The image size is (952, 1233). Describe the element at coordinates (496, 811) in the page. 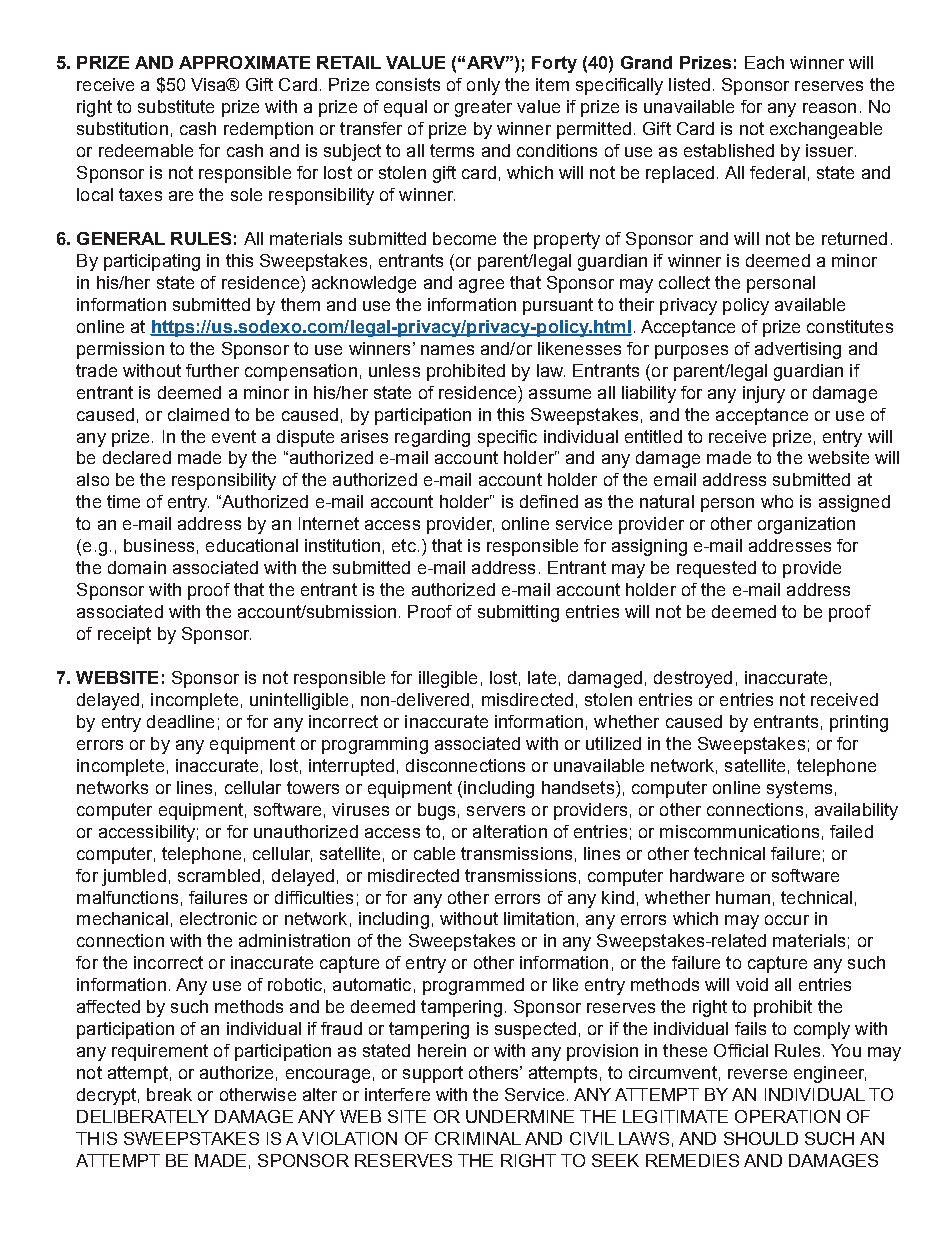

I see `servers` at that location.
